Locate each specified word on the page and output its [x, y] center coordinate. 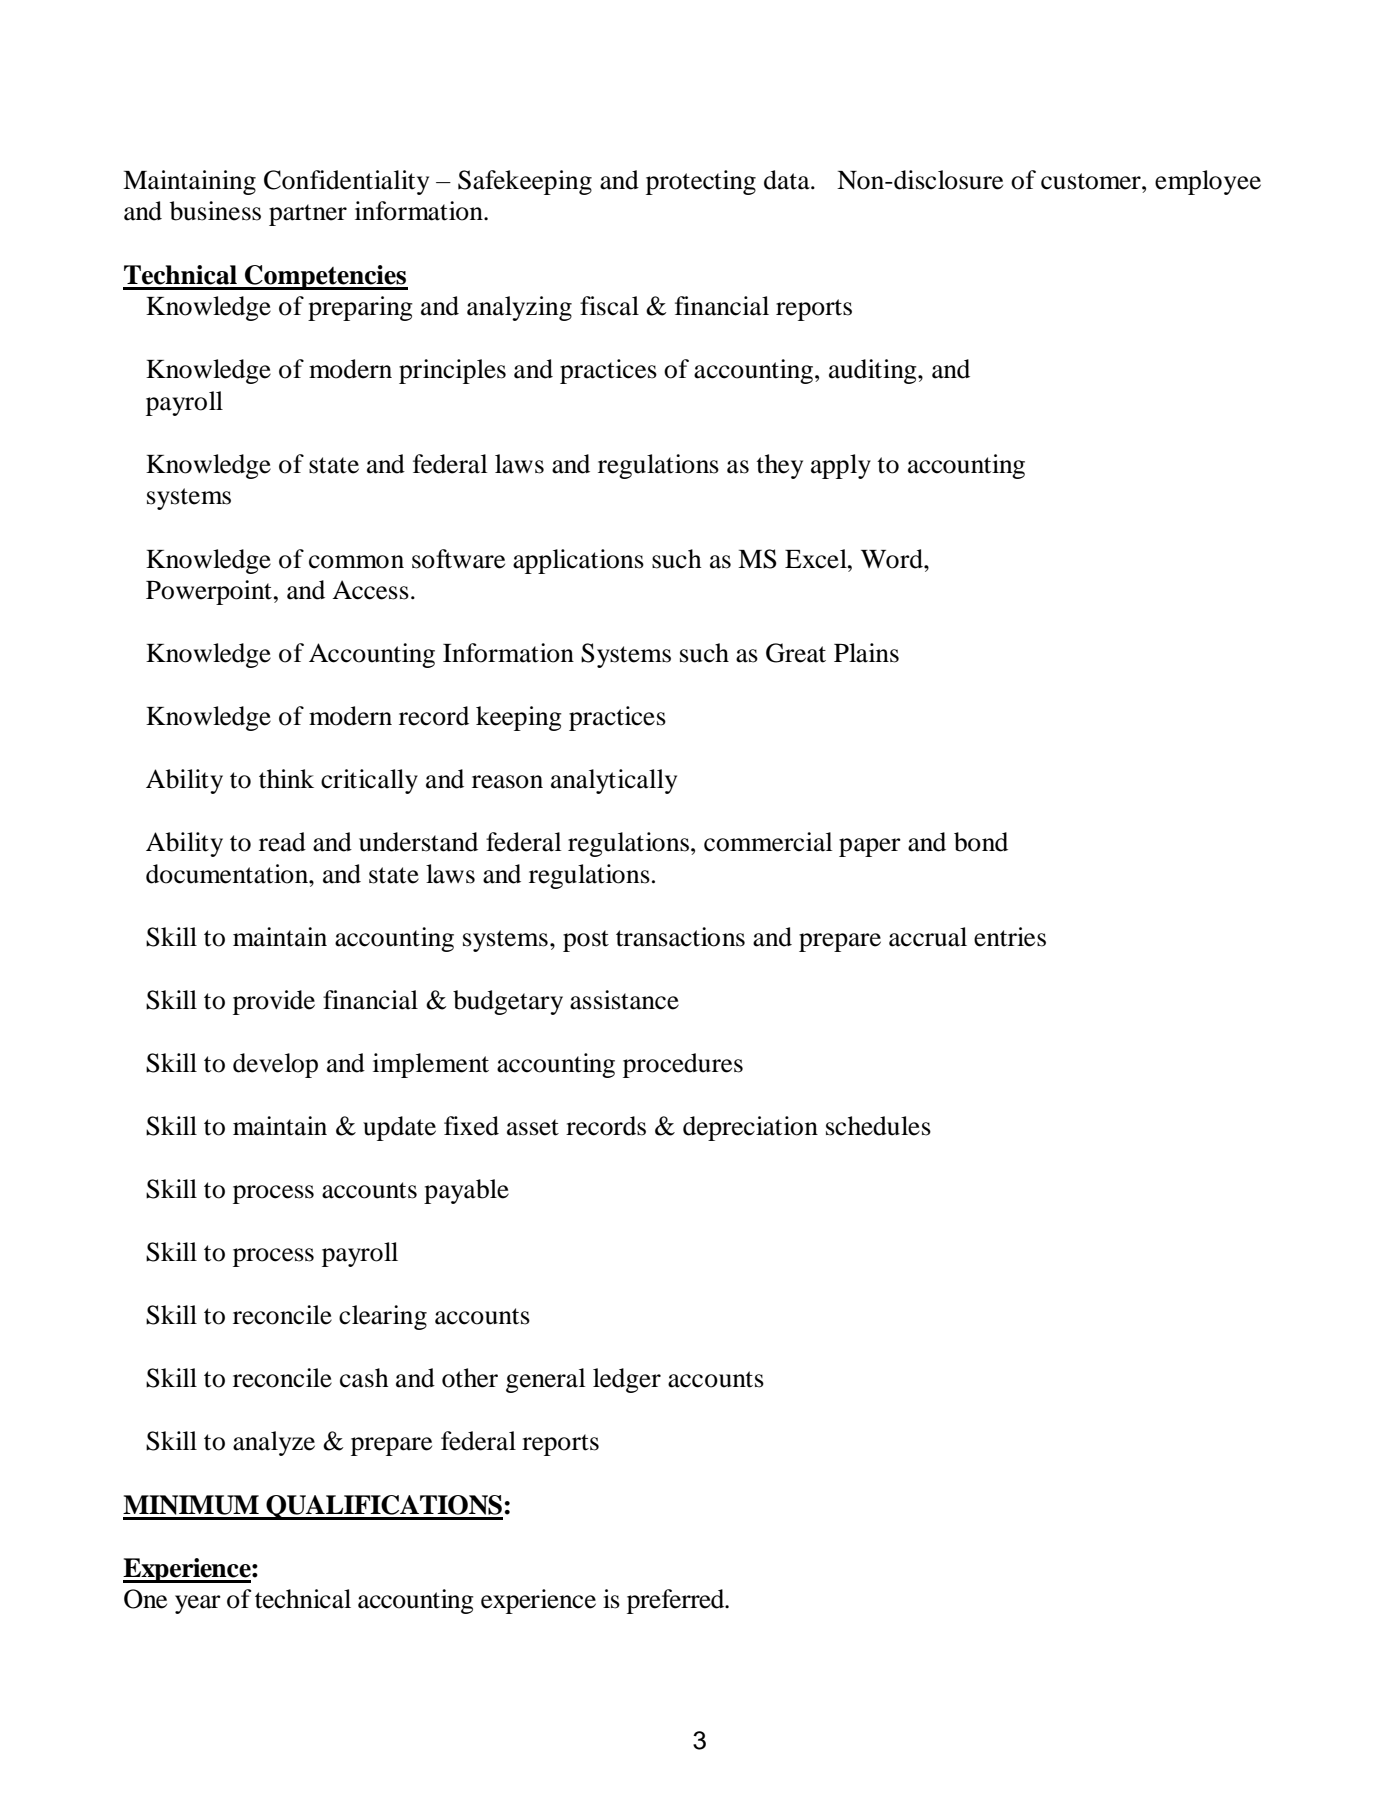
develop [275, 1065]
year [198, 1604]
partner [308, 215]
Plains [866, 653]
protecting [701, 182]
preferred [677, 1601]
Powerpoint [209, 592]
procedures [683, 1065]
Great [796, 653]
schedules [878, 1126]
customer [1092, 181]
